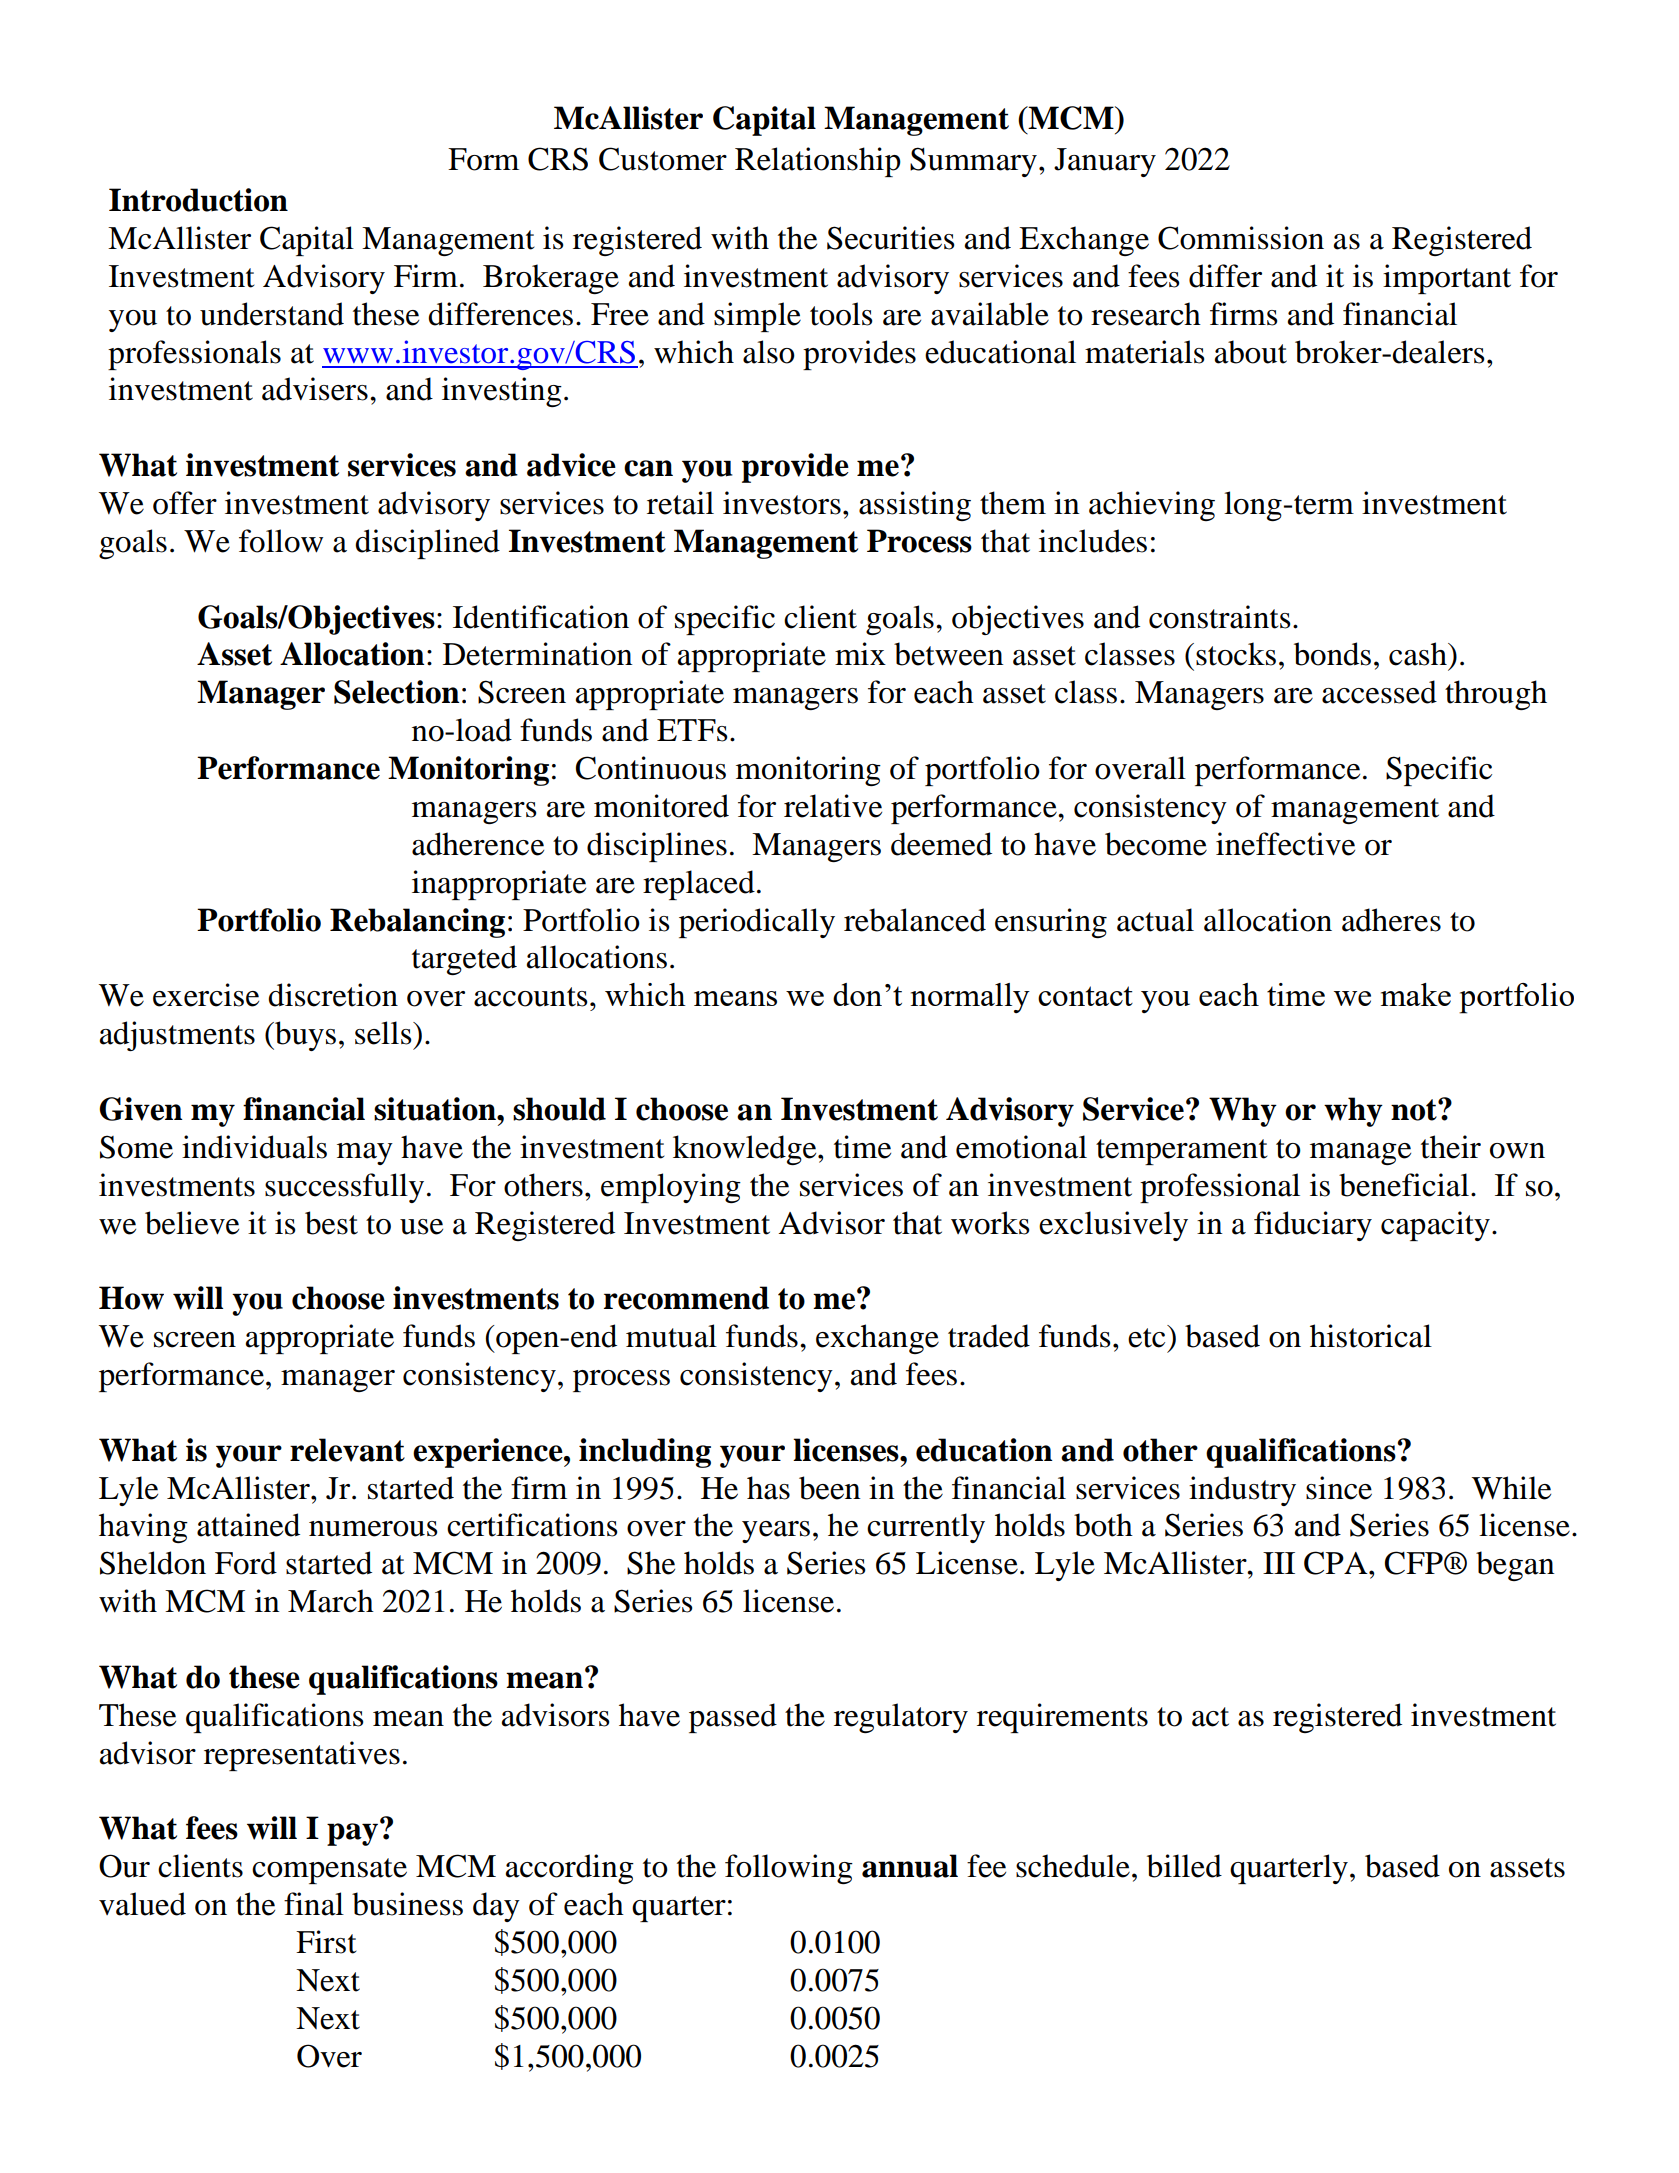  What do you see at coordinates (304, 1036) in the document?
I see `buys` at bounding box center [304, 1036].
